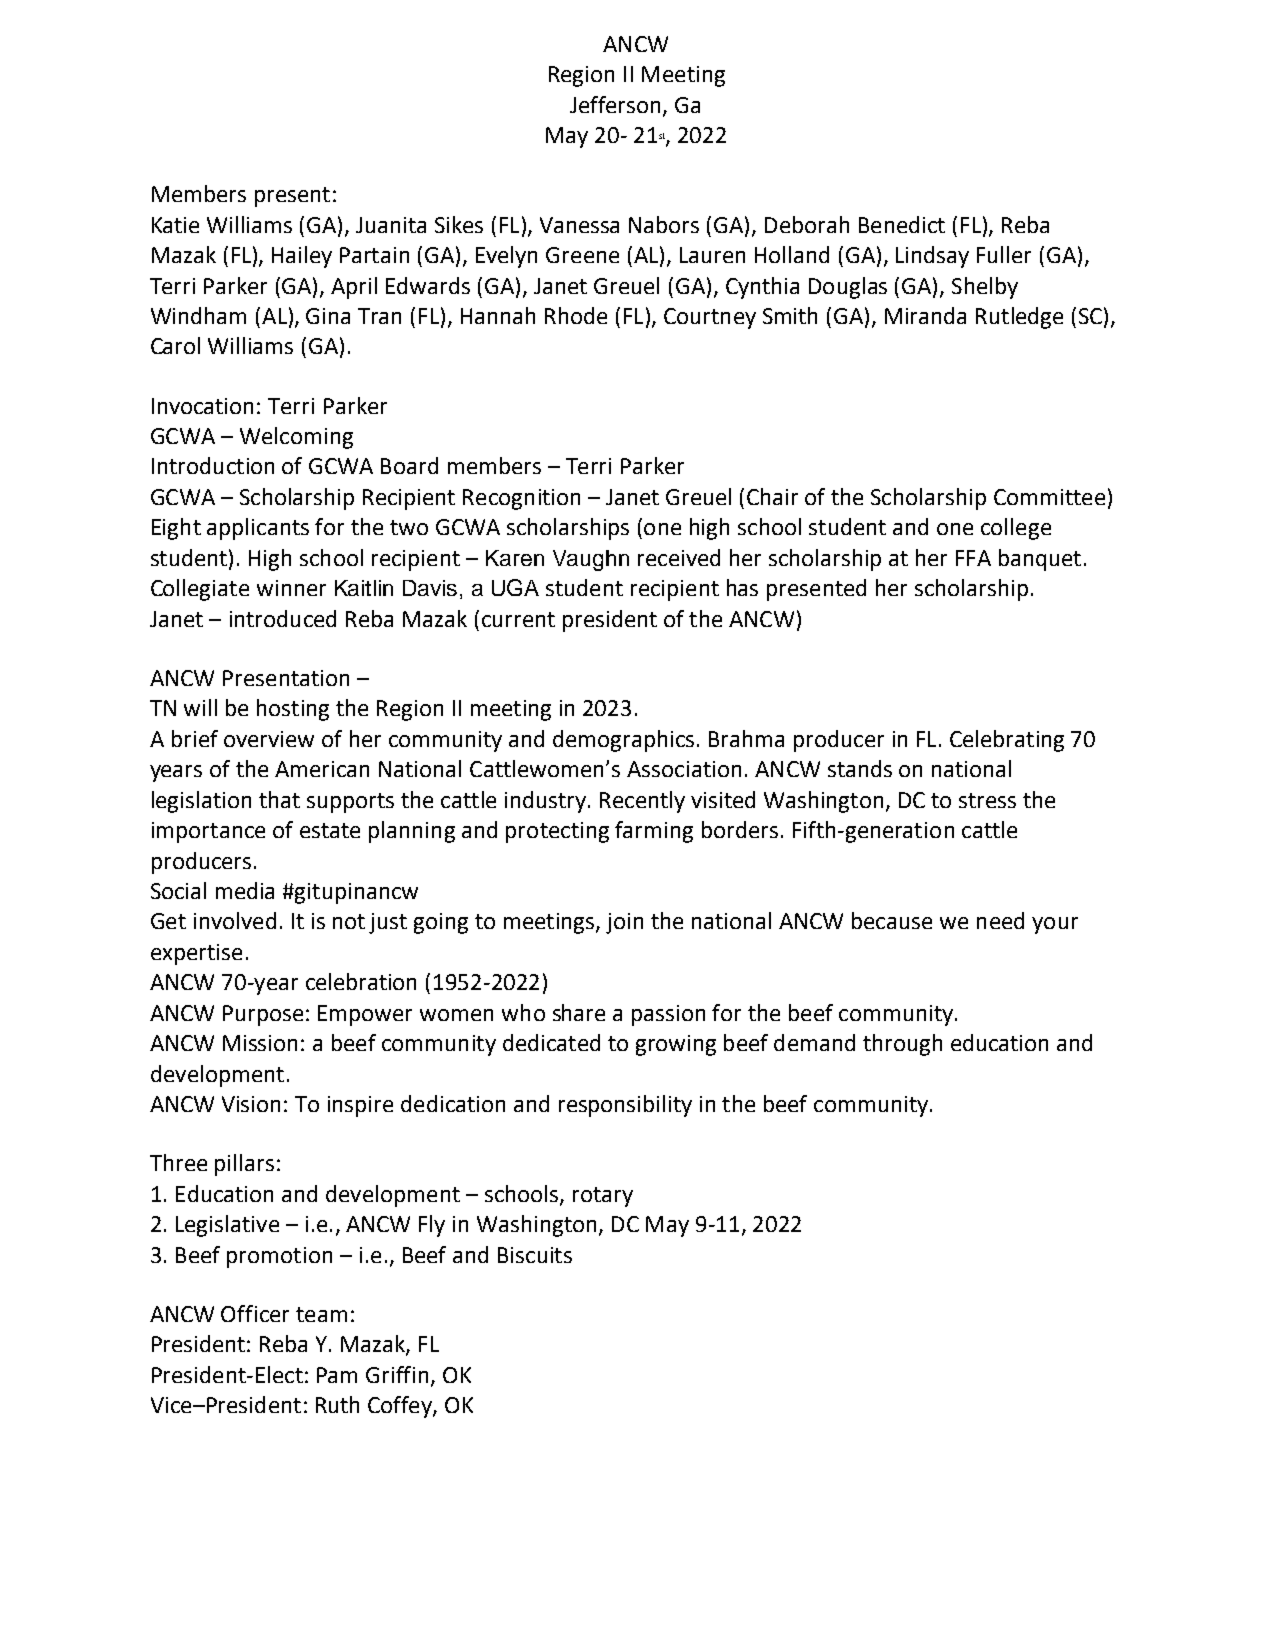  I want to click on introduced, so click(283, 618).
